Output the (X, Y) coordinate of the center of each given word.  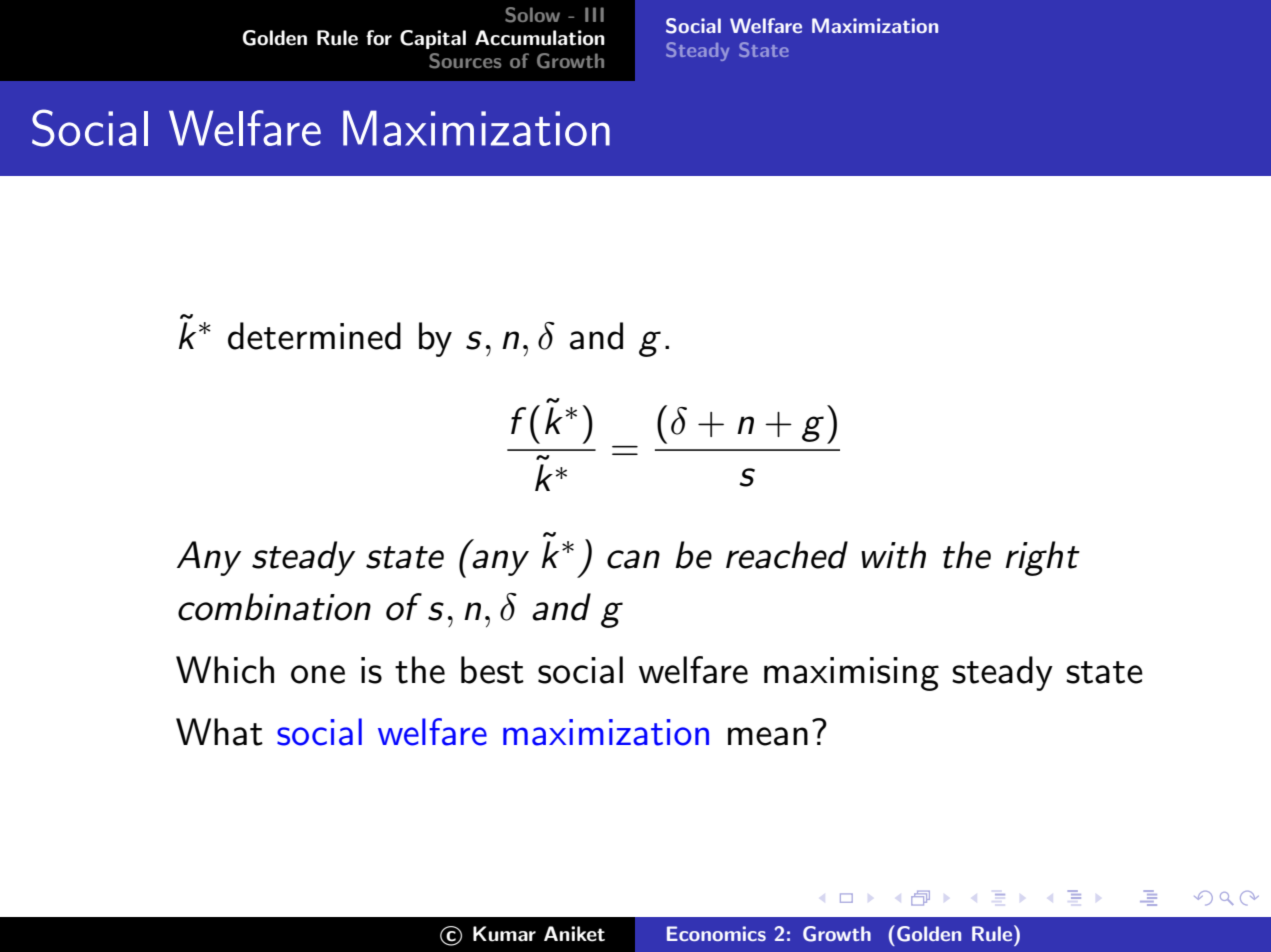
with (893, 555)
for (379, 38)
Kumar (504, 934)
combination (274, 607)
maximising (851, 674)
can (633, 559)
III (594, 14)
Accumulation (540, 38)
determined (314, 336)
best (492, 670)
